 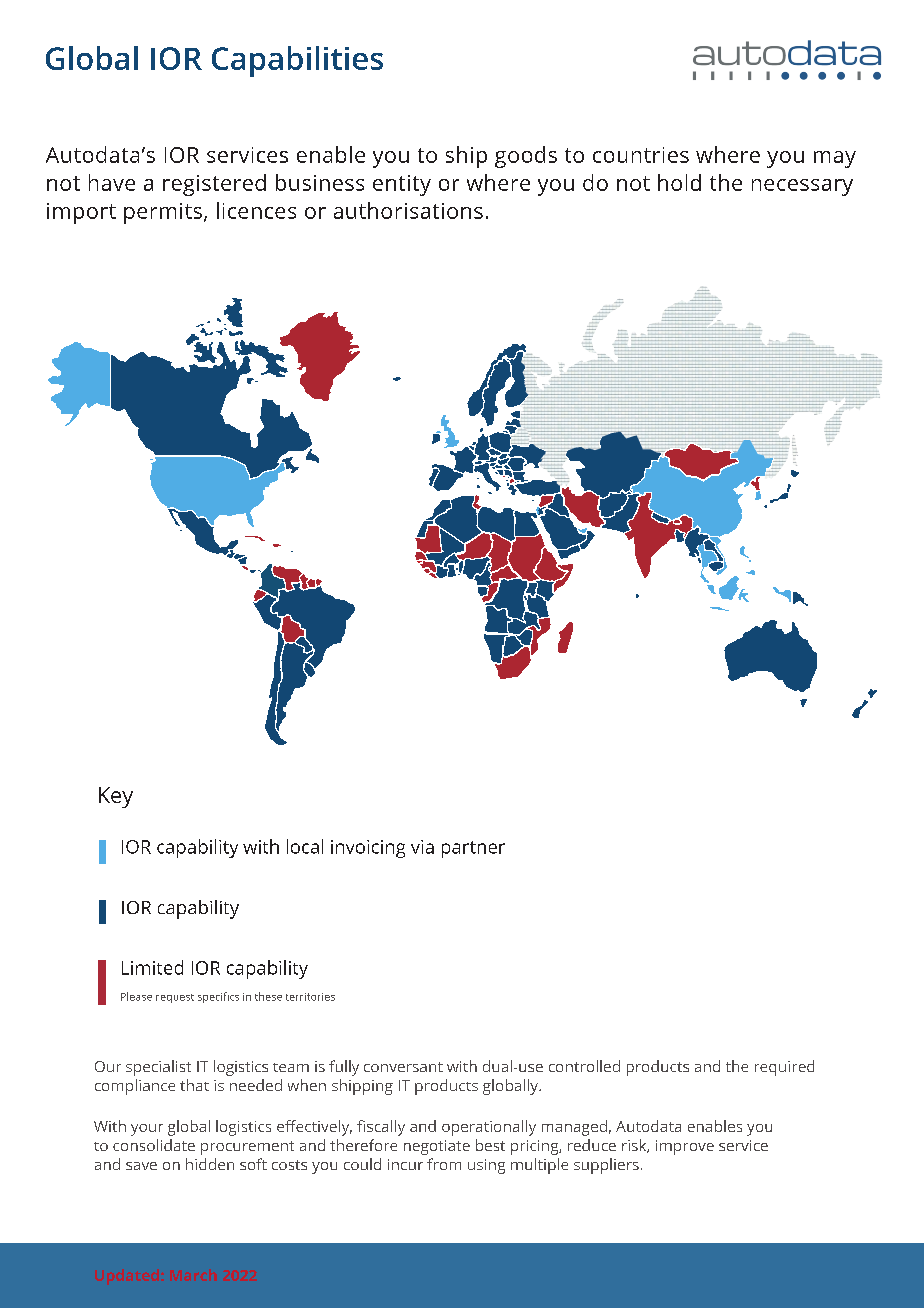 I want to click on entity, so click(x=402, y=185).
